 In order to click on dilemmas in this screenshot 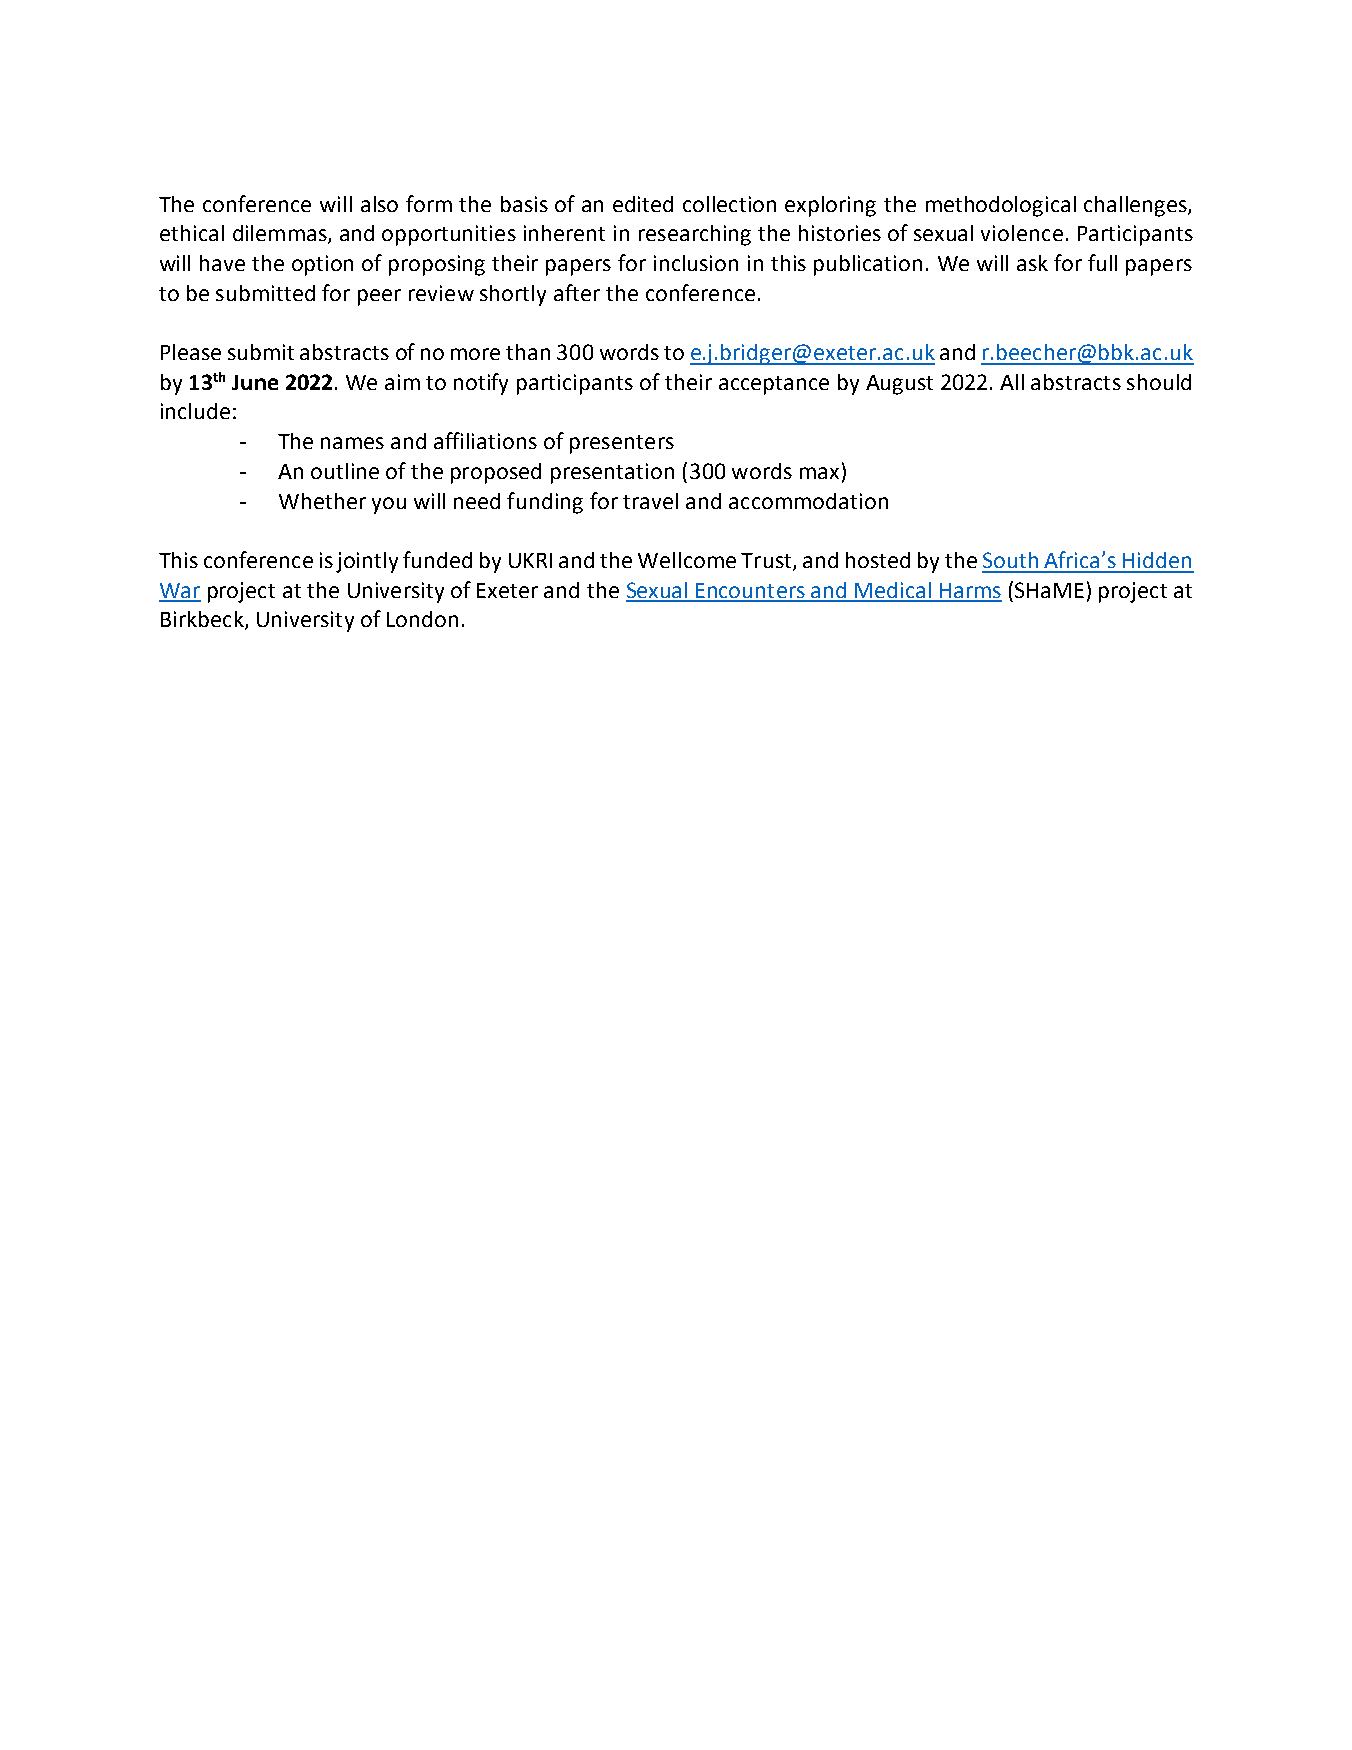, I will do `click(281, 234)`.
